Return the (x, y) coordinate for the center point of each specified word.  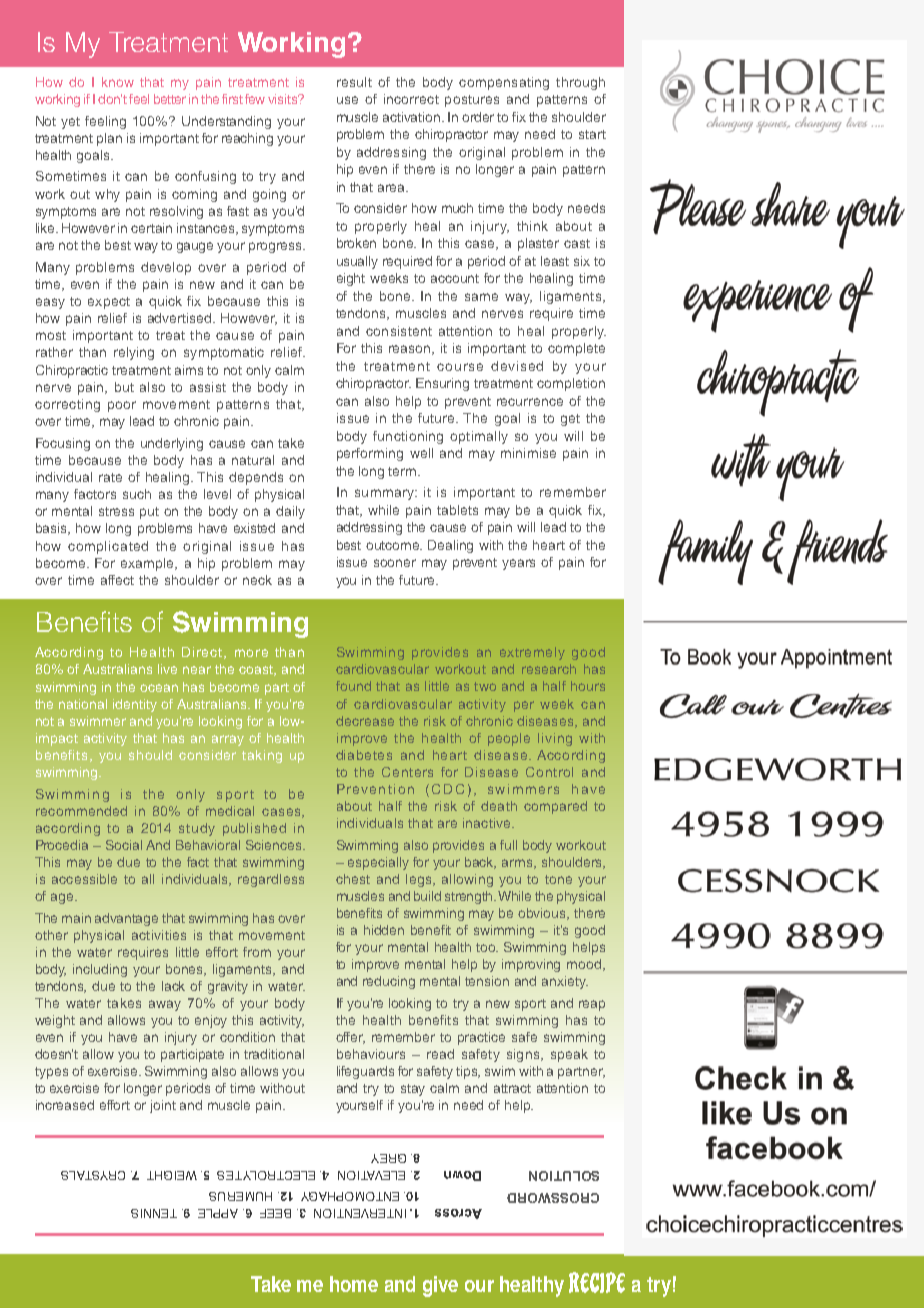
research (549, 669)
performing (370, 454)
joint (163, 1106)
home (354, 1284)
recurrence (530, 402)
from (257, 952)
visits (284, 99)
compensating (504, 83)
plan (109, 139)
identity (135, 705)
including (100, 970)
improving (531, 965)
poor (122, 406)
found (353, 686)
